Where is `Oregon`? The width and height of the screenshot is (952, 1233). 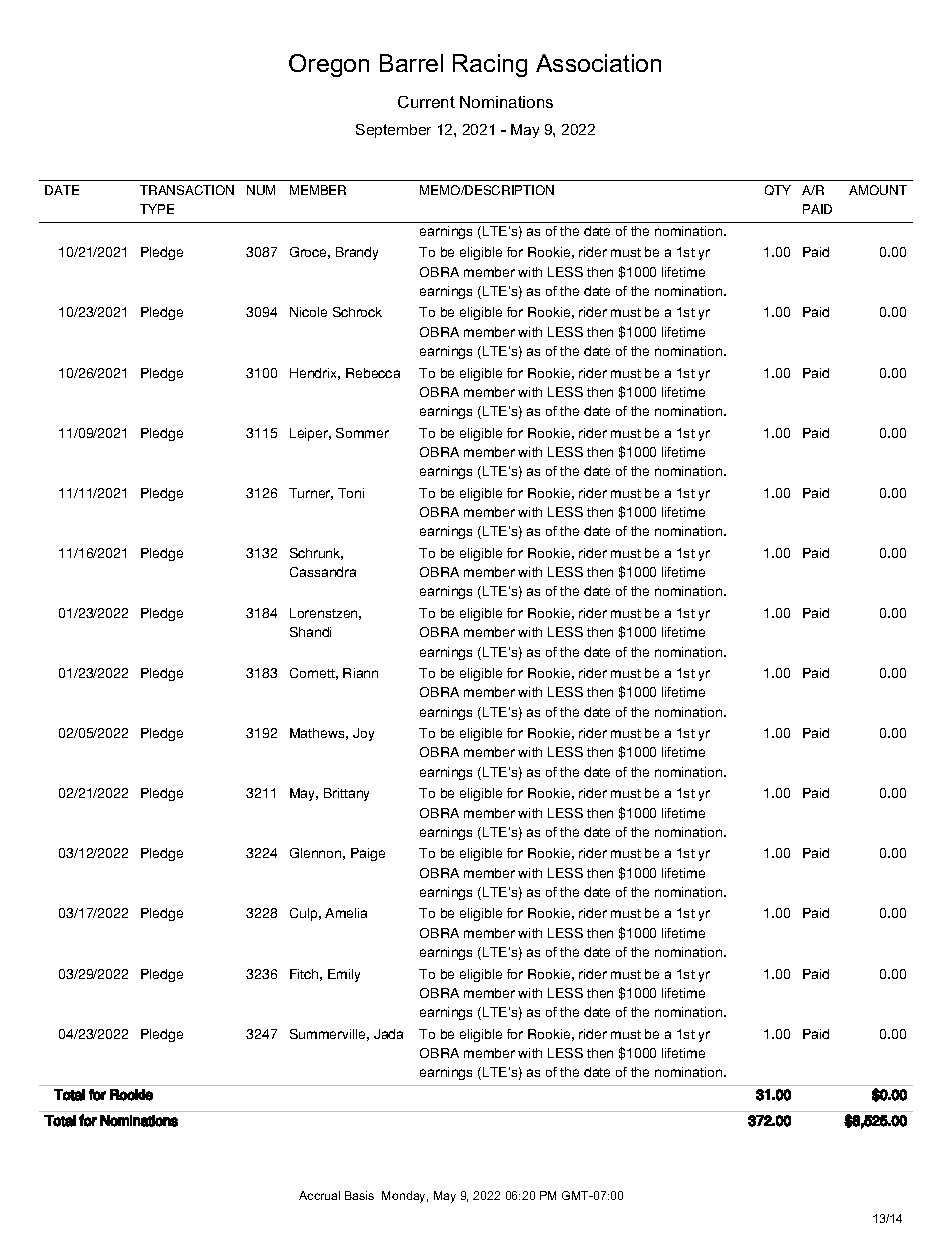
Oregon is located at coordinates (329, 65).
